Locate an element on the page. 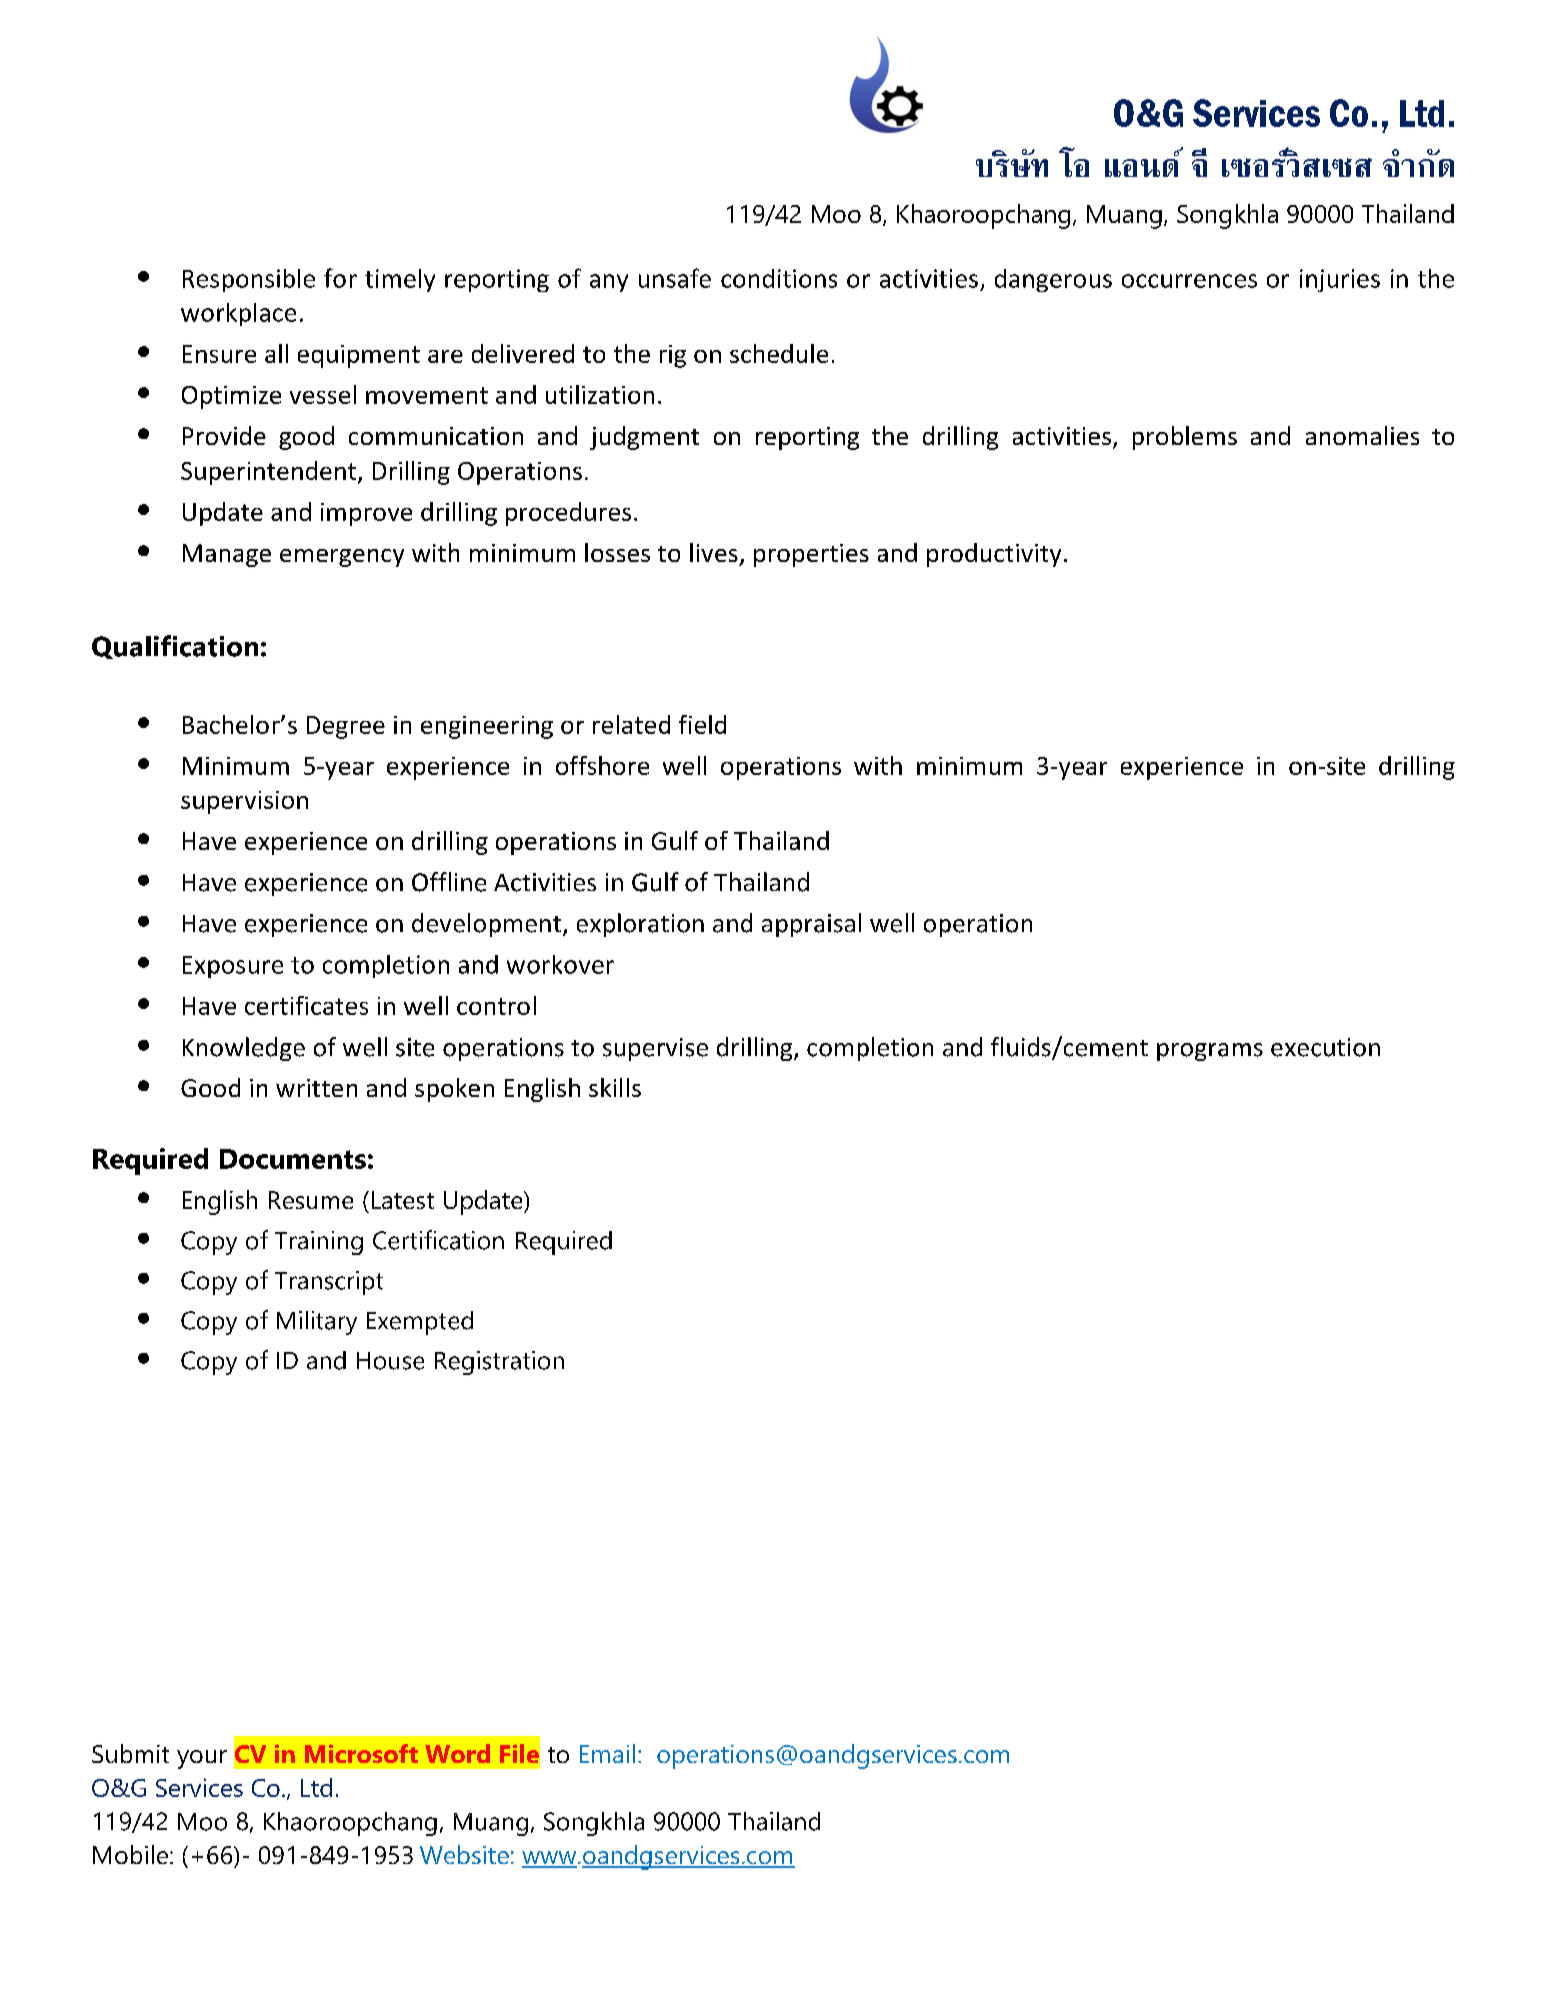 The height and width of the page is (2003, 1548). appraisal is located at coordinates (811, 925).
